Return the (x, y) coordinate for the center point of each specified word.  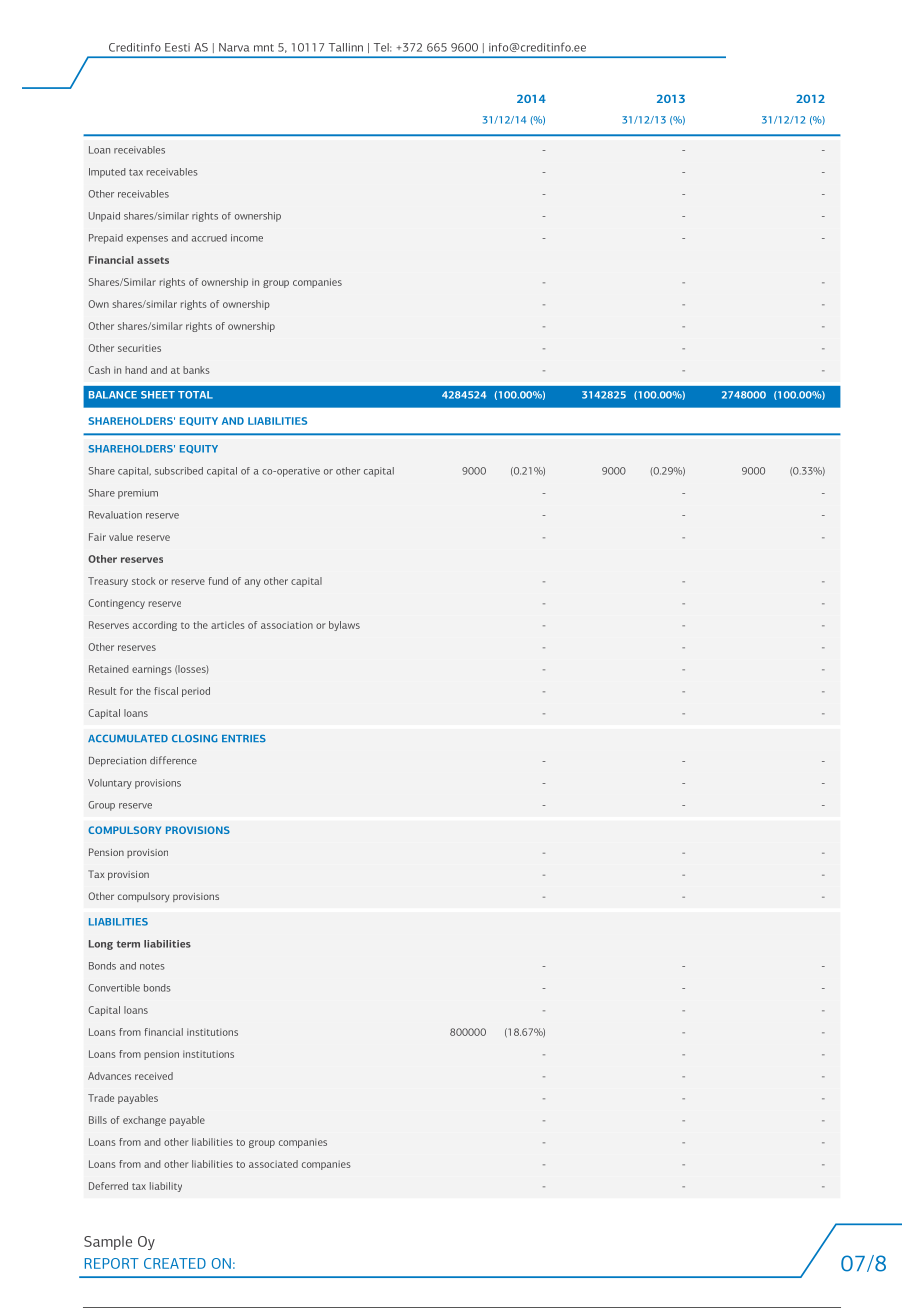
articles (228, 625)
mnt (264, 48)
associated (273, 1164)
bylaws (344, 626)
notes (152, 966)
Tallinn (346, 47)
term (128, 944)
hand (136, 370)
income (247, 238)
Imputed (107, 173)
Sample (108, 1243)
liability (166, 1187)
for (126, 691)
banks (196, 370)
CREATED (175, 1263)
